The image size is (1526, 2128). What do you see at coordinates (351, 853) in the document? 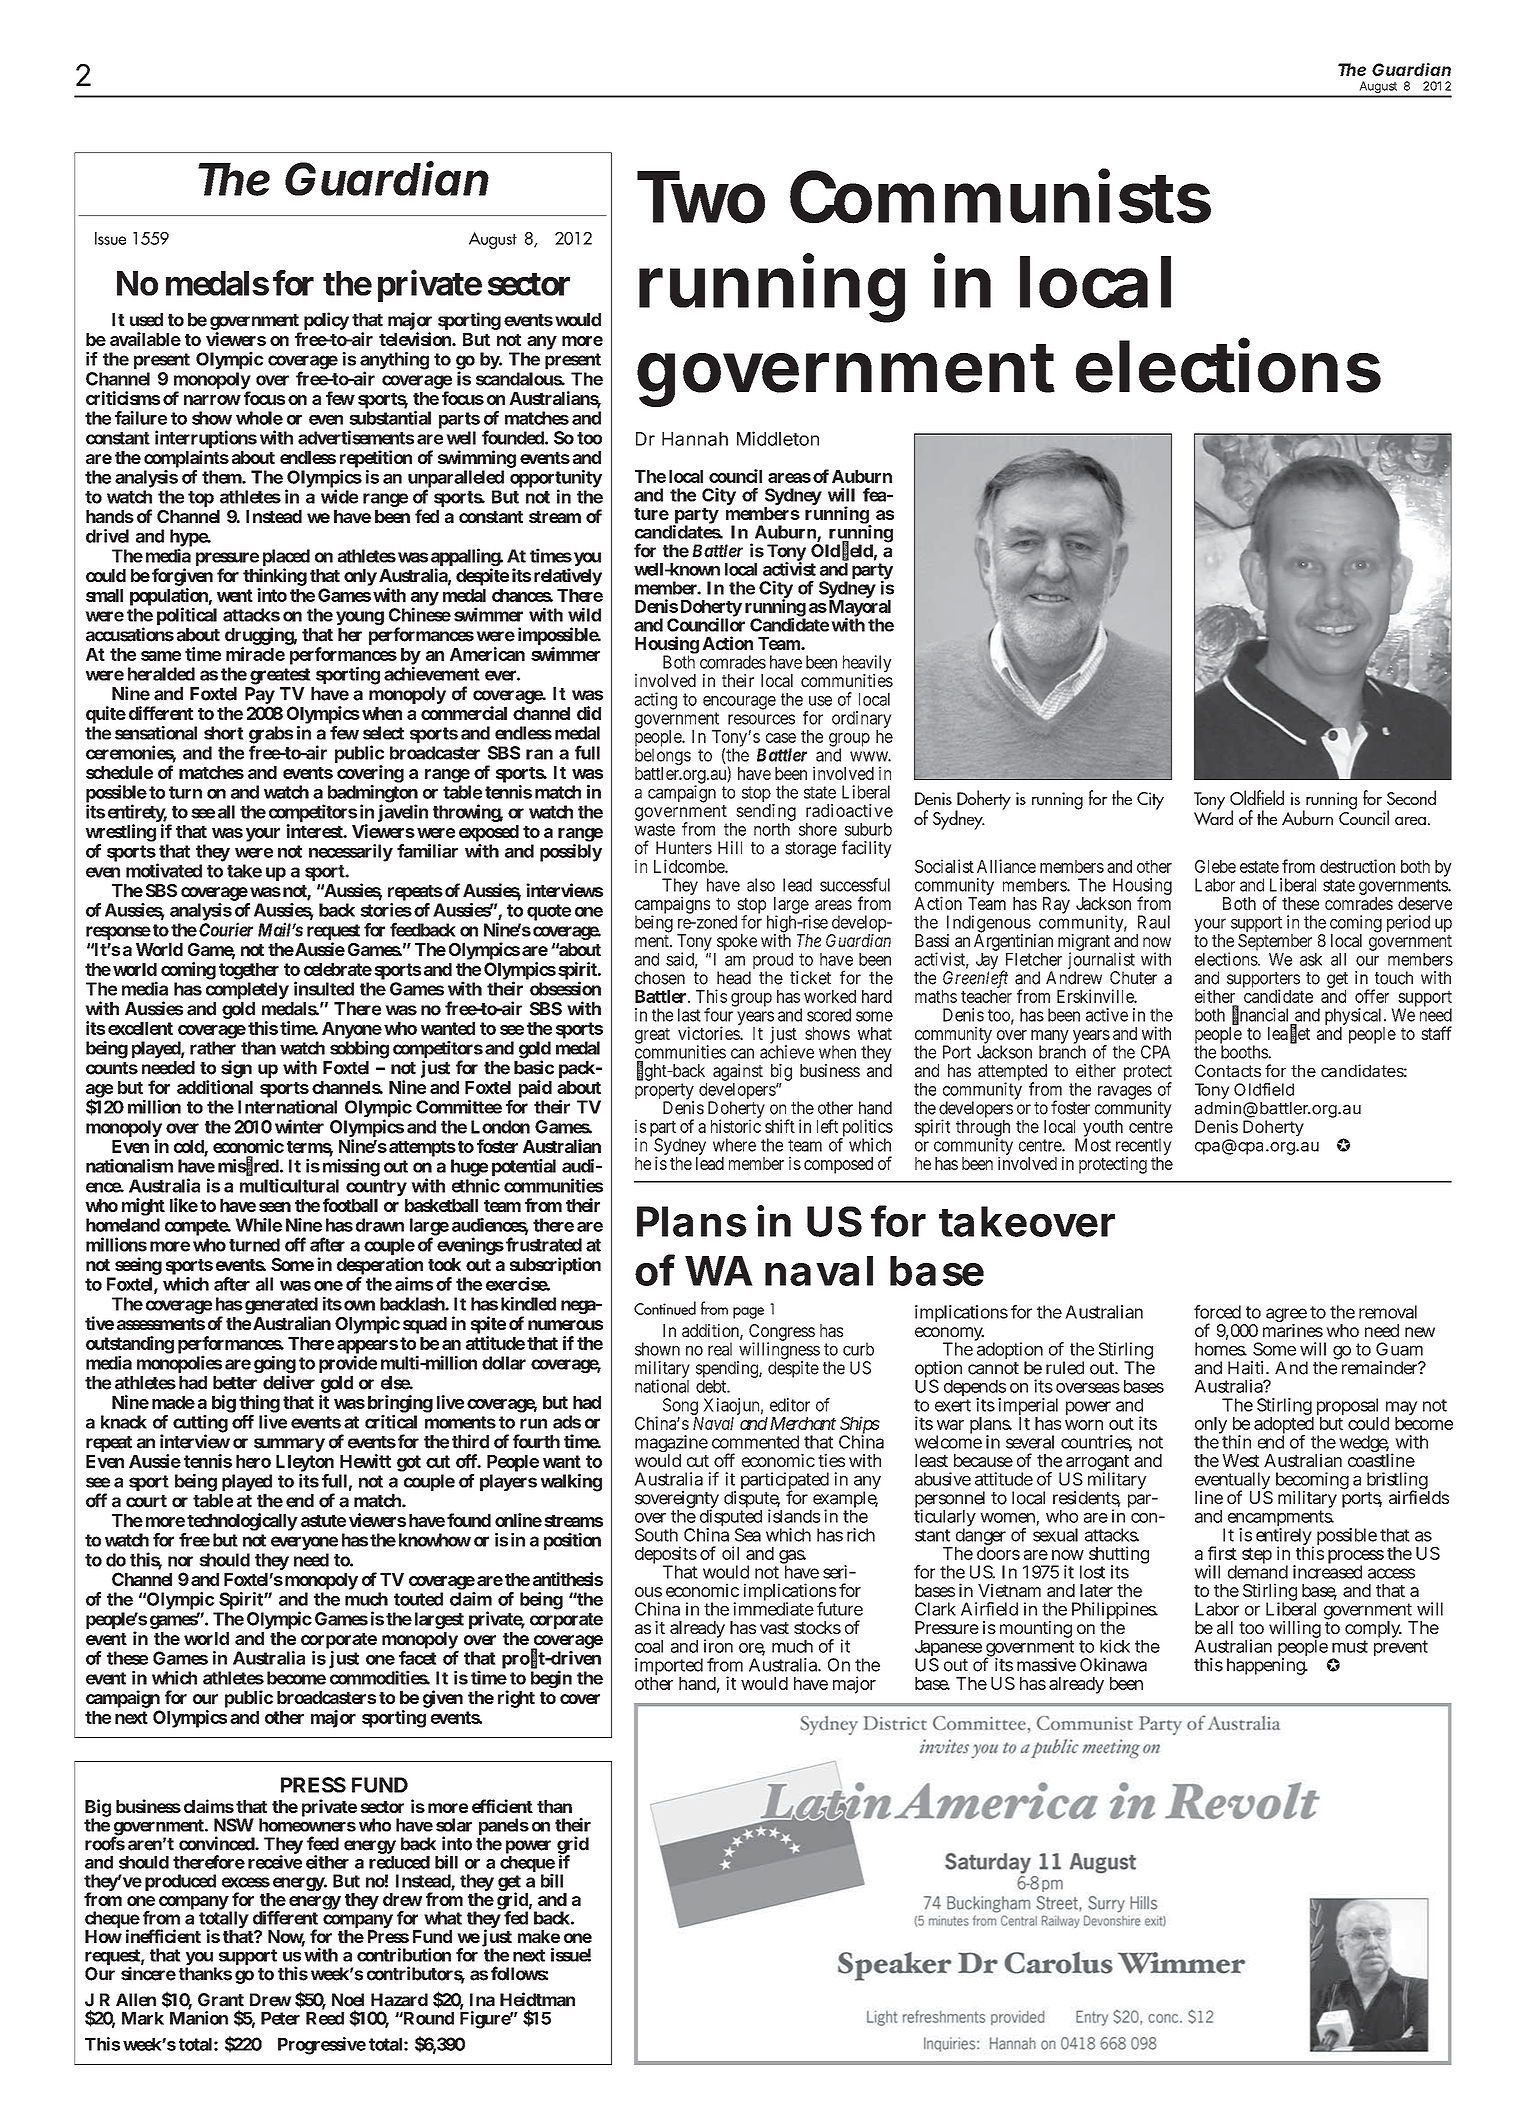
I see `necessarily` at bounding box center [351, 853].
